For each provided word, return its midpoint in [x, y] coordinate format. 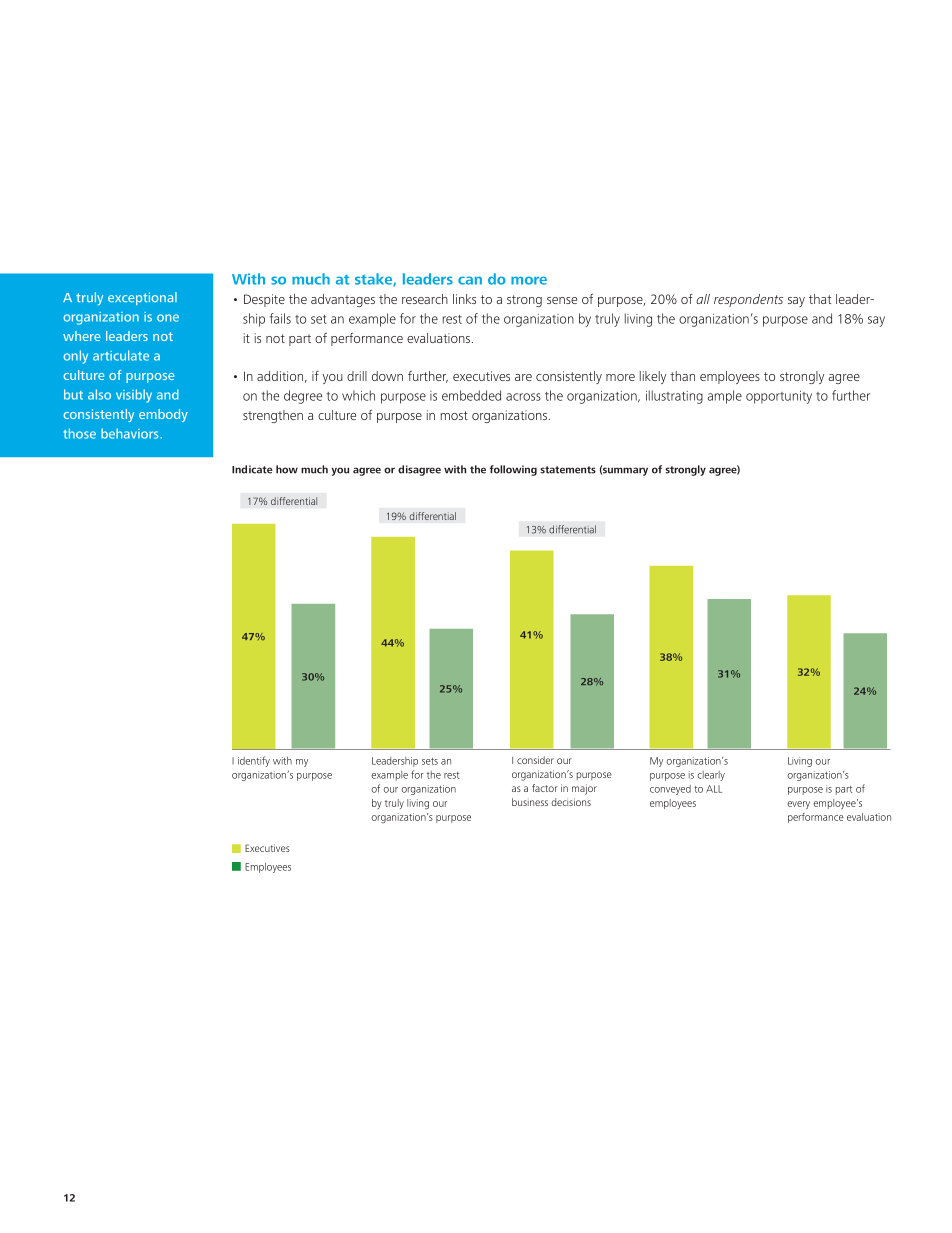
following [513, 470]
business [530, 802]
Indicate [252, 469]
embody [163, 415]
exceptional [142, 298]
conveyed [670, 790]
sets [430, 761]
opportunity [779, 397]
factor [545, 788]
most [454, 415]
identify [254, 761]
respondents [748, 300]
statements [568, 470]
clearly [711, 776]
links [464, 299]
